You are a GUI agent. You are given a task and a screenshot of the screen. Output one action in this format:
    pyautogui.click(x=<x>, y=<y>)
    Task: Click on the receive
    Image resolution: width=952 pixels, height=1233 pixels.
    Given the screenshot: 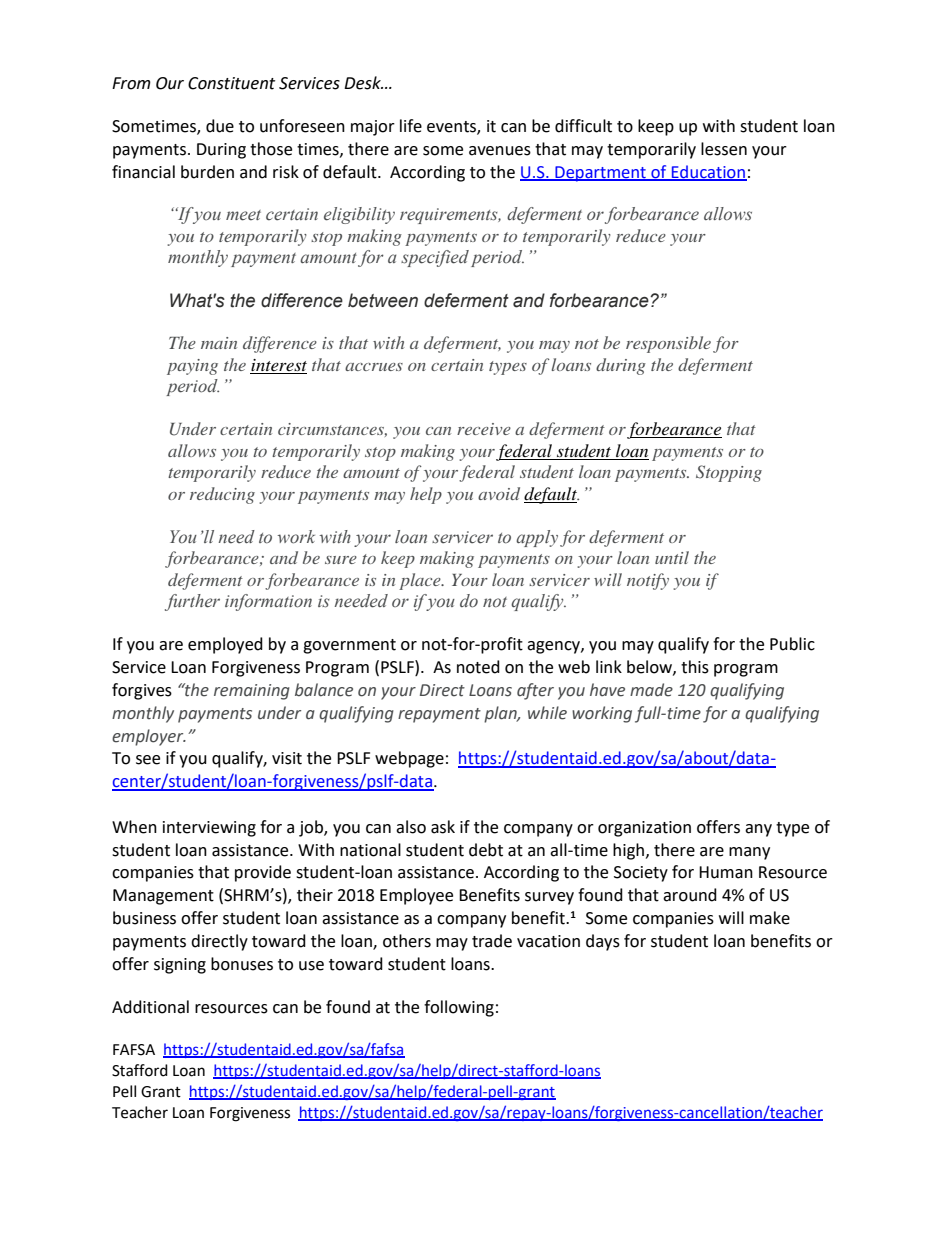 What is the action you would take?
    pyautogui.click(x=484, y=429)
